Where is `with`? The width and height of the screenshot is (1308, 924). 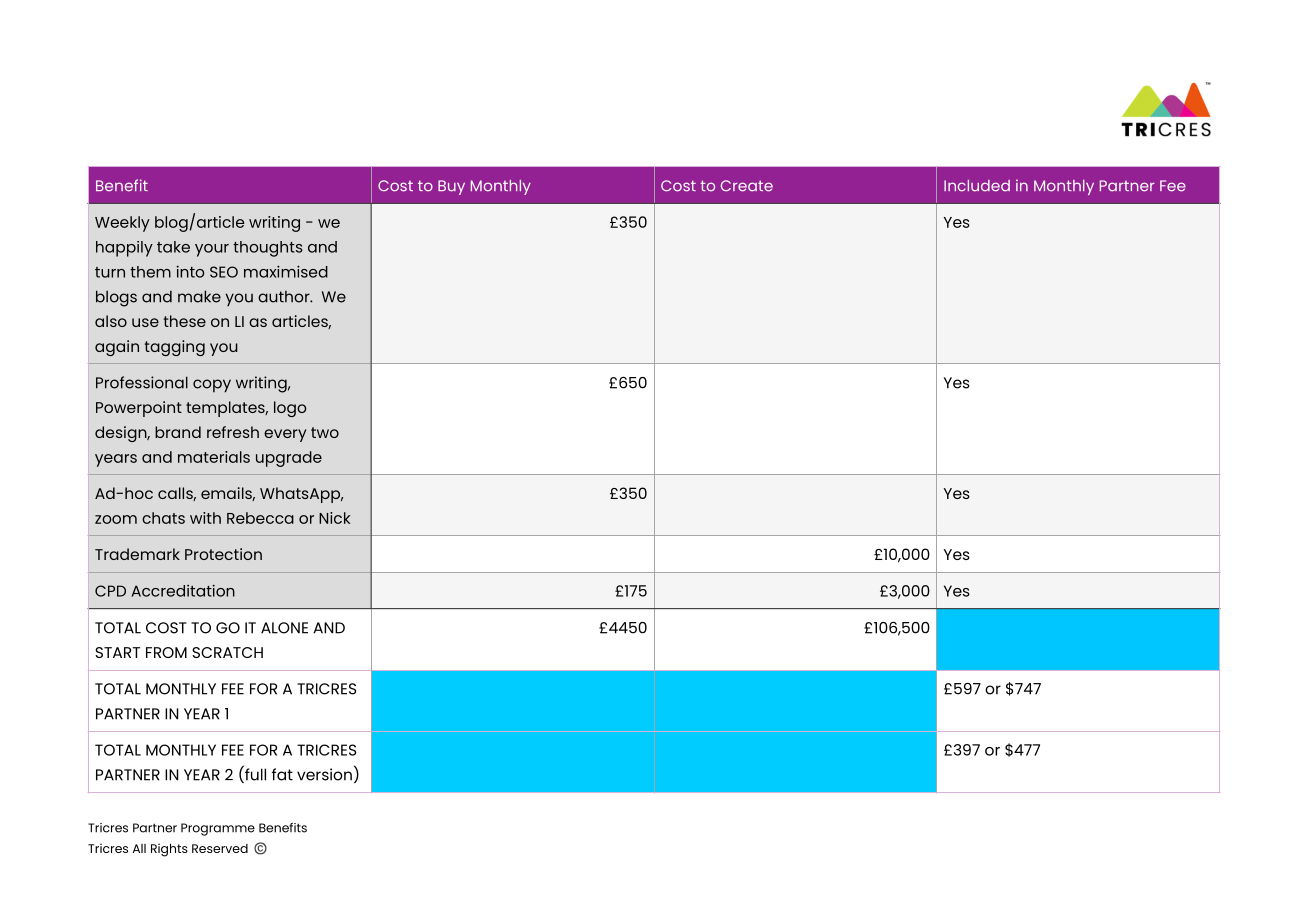
with is located at coordinates (205, 518).
